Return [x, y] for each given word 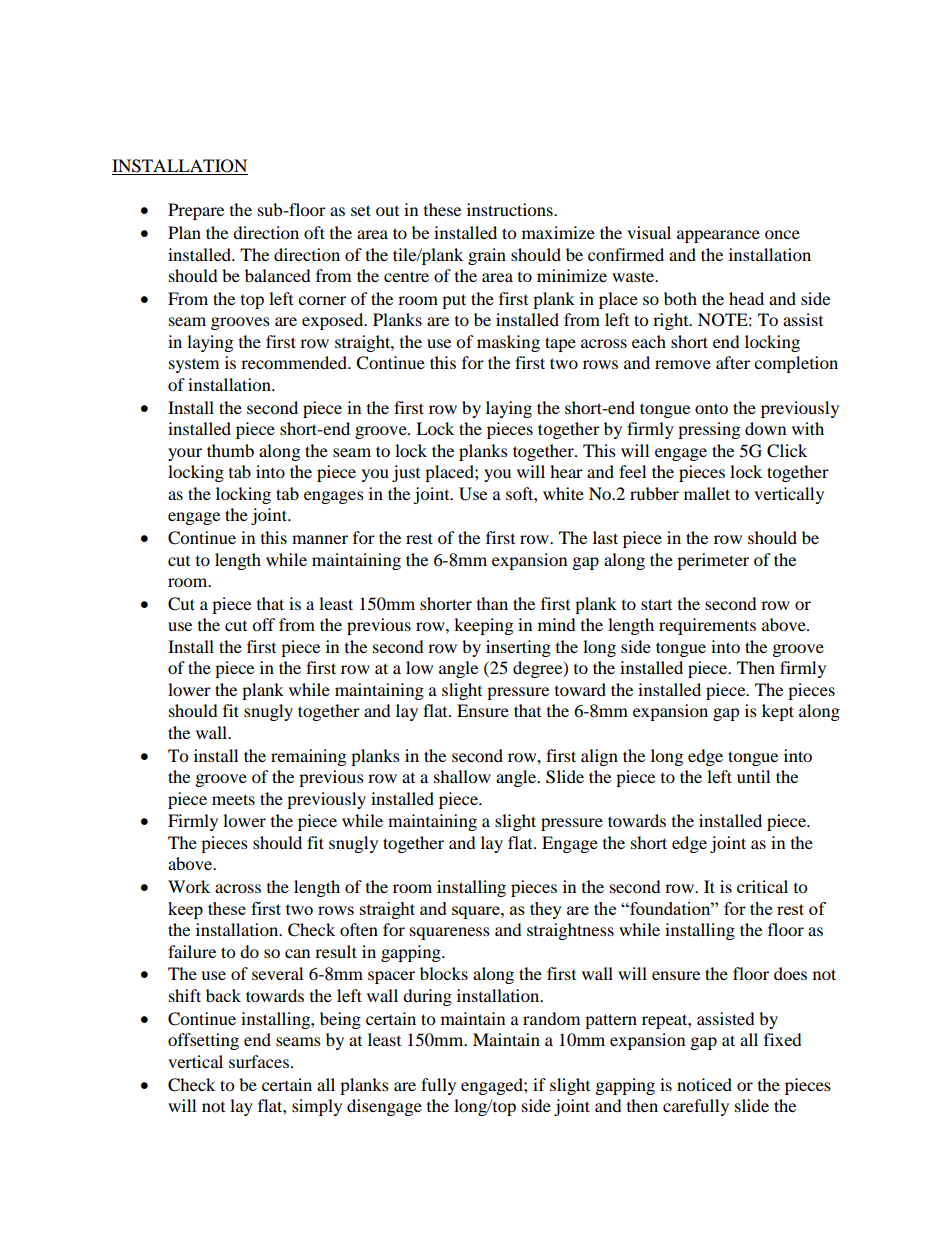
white [563, 493]
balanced [278, 275]
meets [233, 799]
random [551, 1018]
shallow [462, 776]
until [753, 776]
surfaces [259, 1061]
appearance [718, 236]
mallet [707, 493]
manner [320, 539]
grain [487, 256]
